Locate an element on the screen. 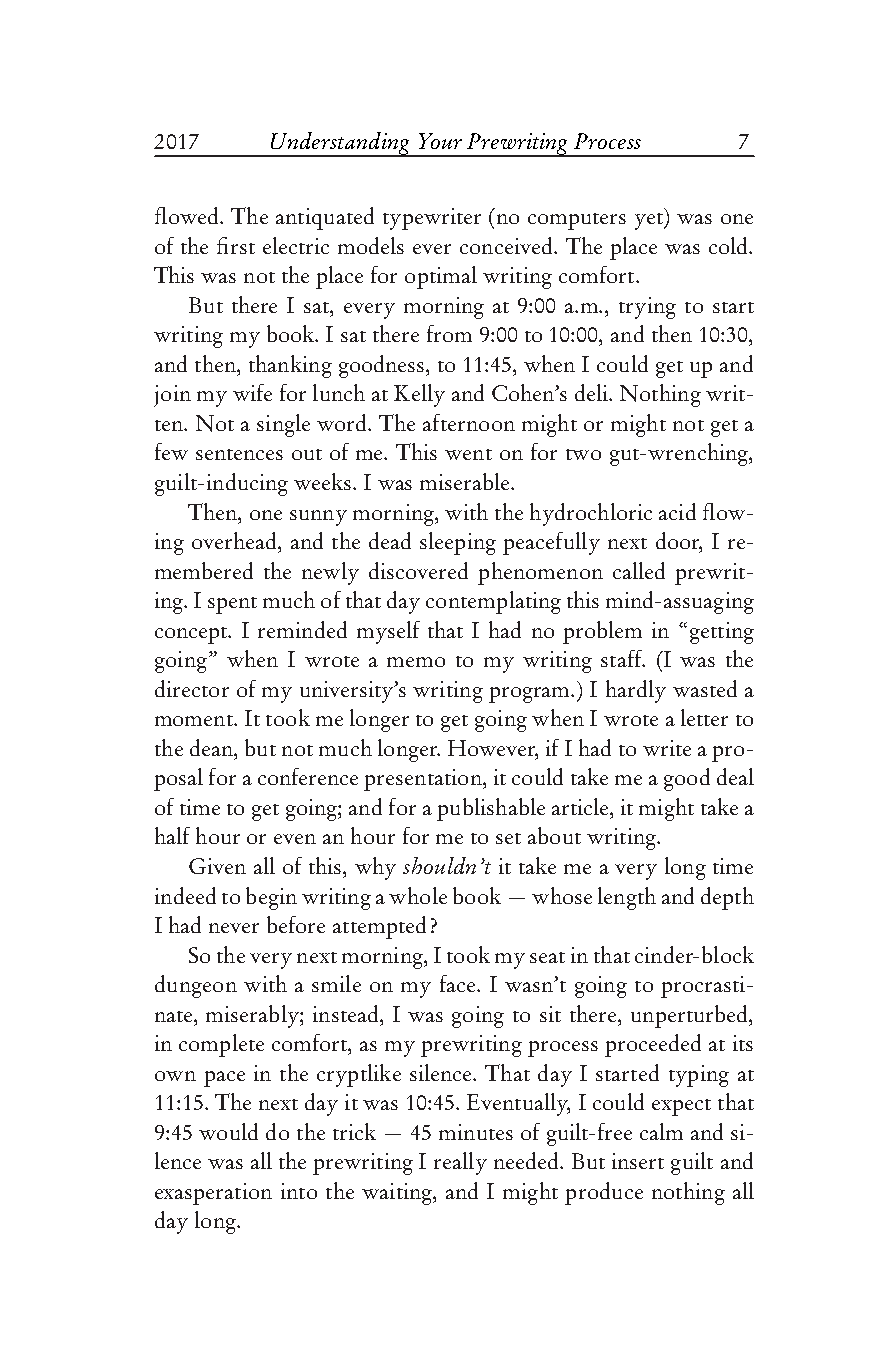 The width and height of the screenshot is (892, 1372). sentences is located at coordinates (239, 454).
